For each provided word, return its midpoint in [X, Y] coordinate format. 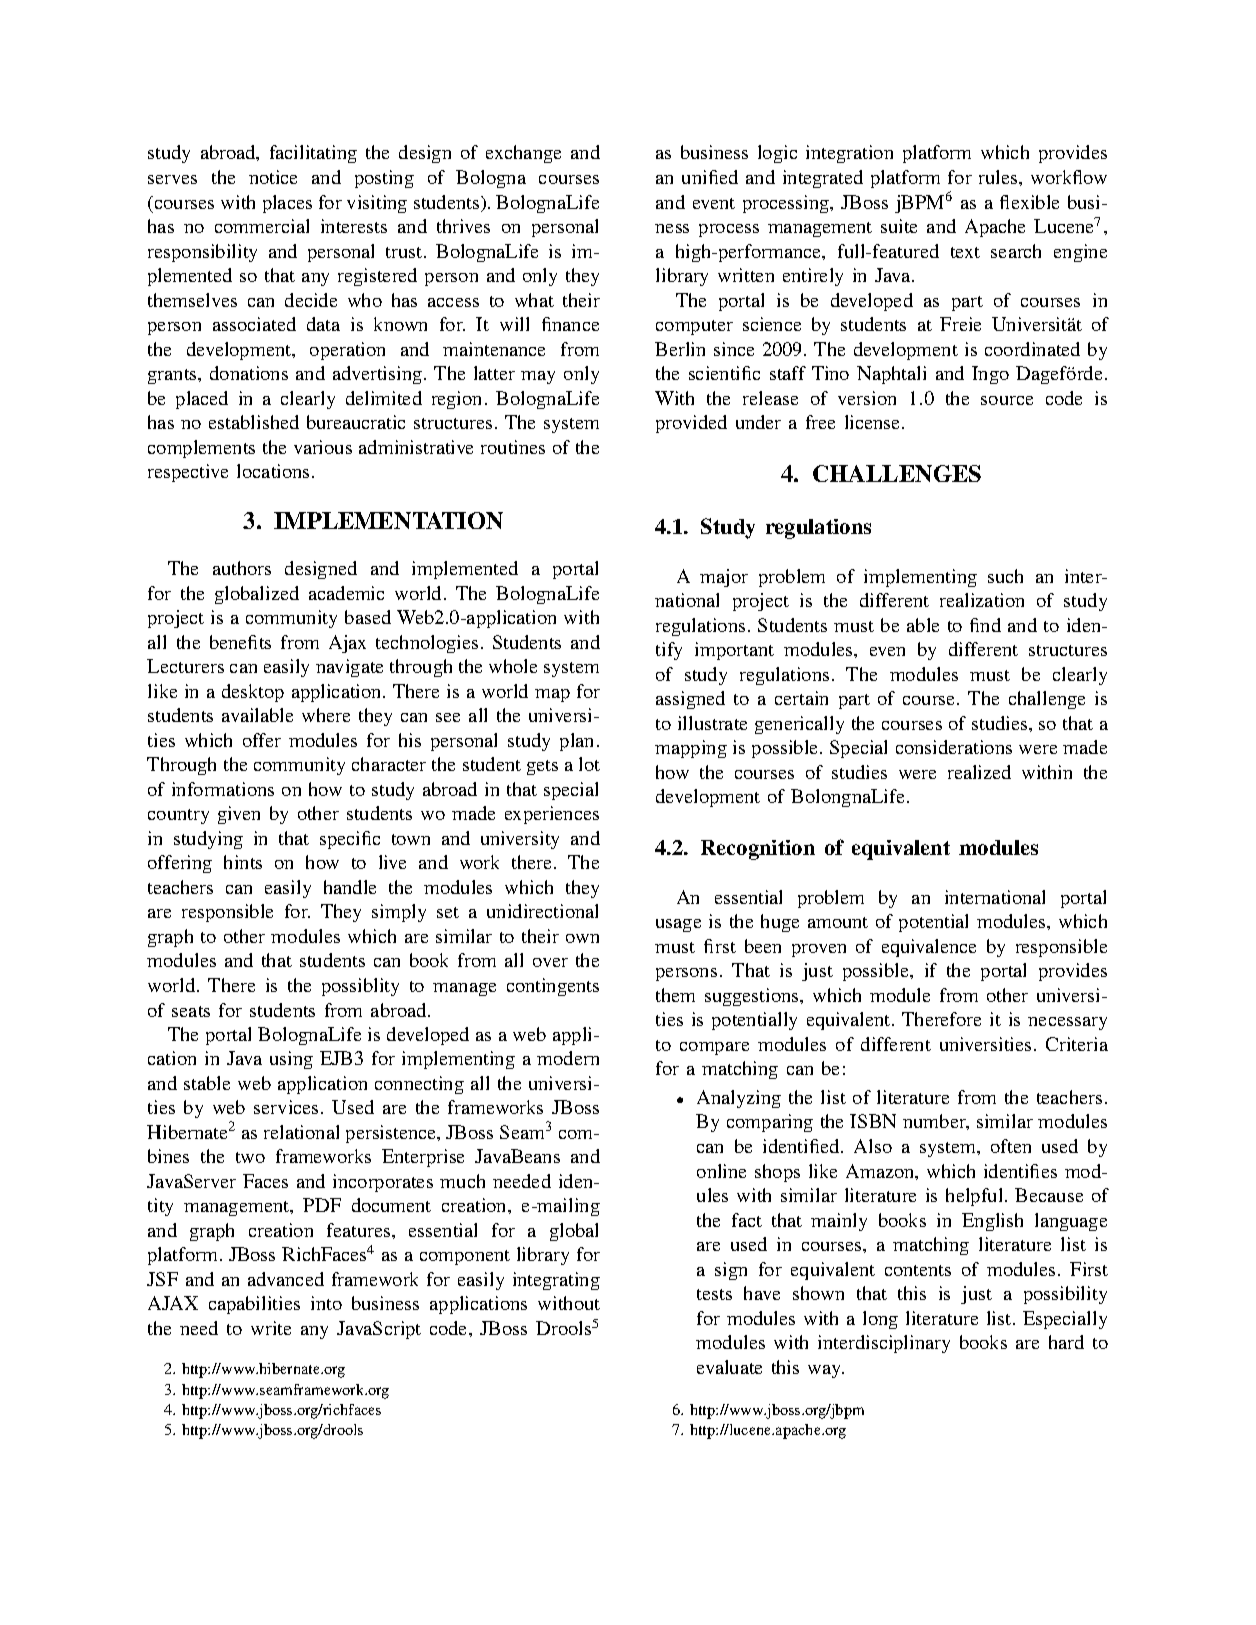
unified [710, 177]
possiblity [360, 987]
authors [242, 568]
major [724, 578]
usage [678, 925]
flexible [1029, 202]
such [1005, 576]
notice [273, 177]
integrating [556, 1281]
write [271, 1328]
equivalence [929, 948]
